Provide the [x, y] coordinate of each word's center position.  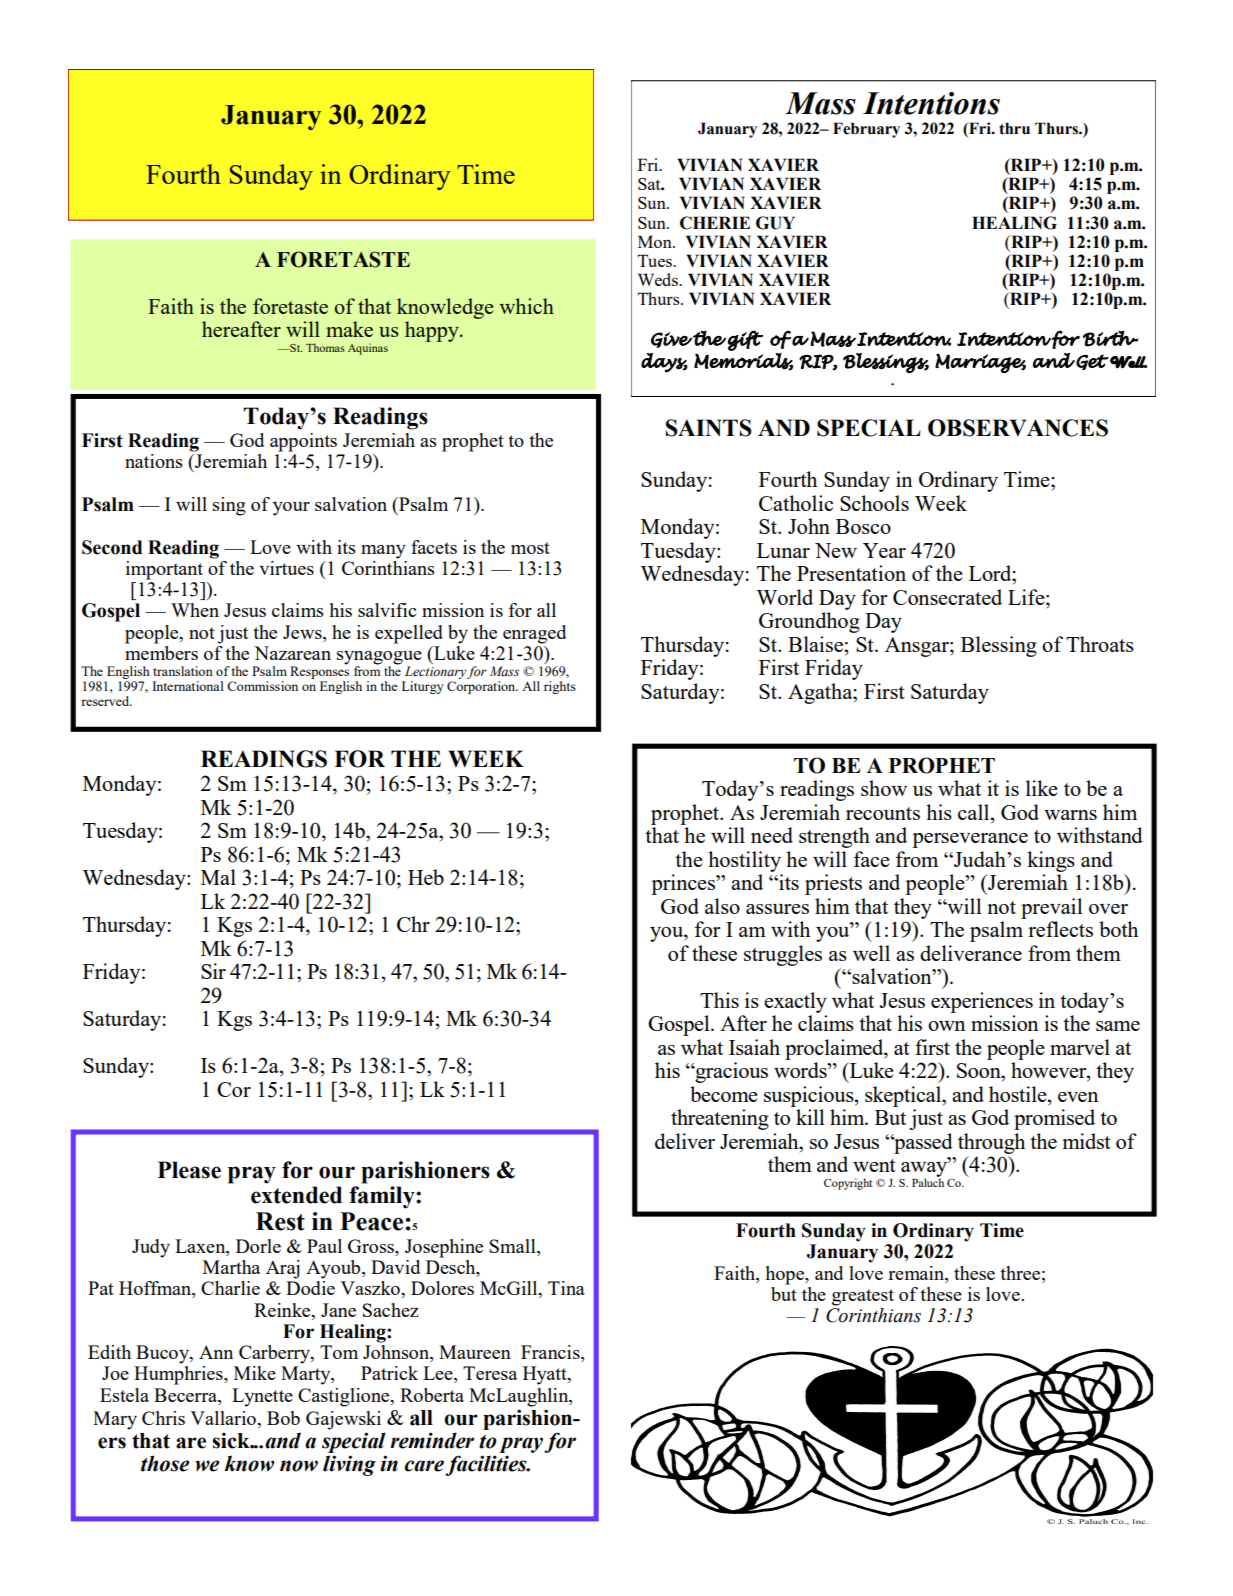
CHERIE [715, 223]
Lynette [262, 1397]
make [349, 329]
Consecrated [947, 597]
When [195, 610]
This [719, 1000]
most [530, 548]
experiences [982, 1002]
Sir [213, 971]
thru [1014, 128]
